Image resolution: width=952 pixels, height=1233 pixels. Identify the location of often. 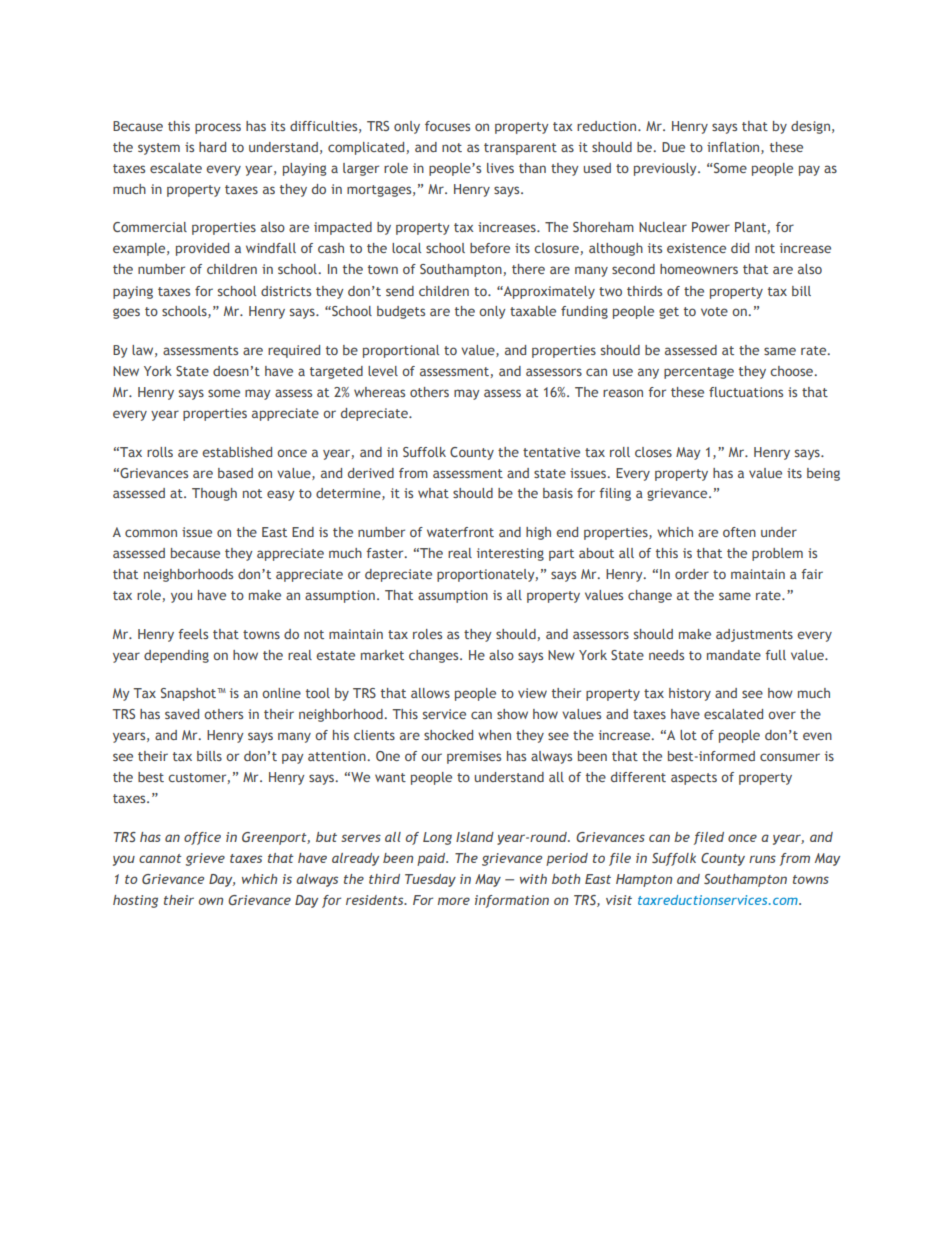
(739, 532).
